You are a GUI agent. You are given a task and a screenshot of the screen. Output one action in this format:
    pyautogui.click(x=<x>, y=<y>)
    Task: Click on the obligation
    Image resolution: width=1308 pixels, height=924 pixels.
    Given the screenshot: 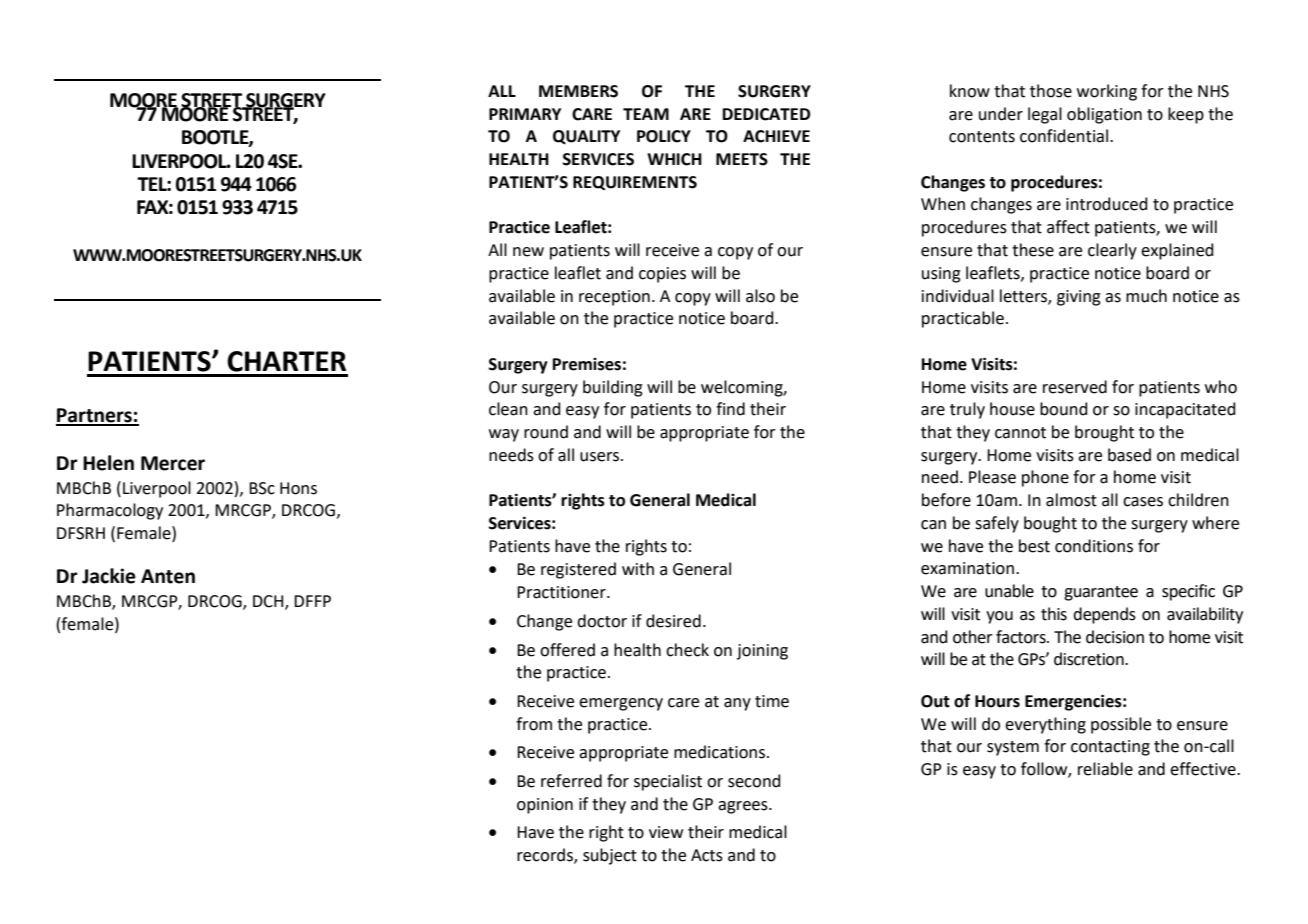 What is the action you would take?
    pyautogui.click(x=1104, y=115)
